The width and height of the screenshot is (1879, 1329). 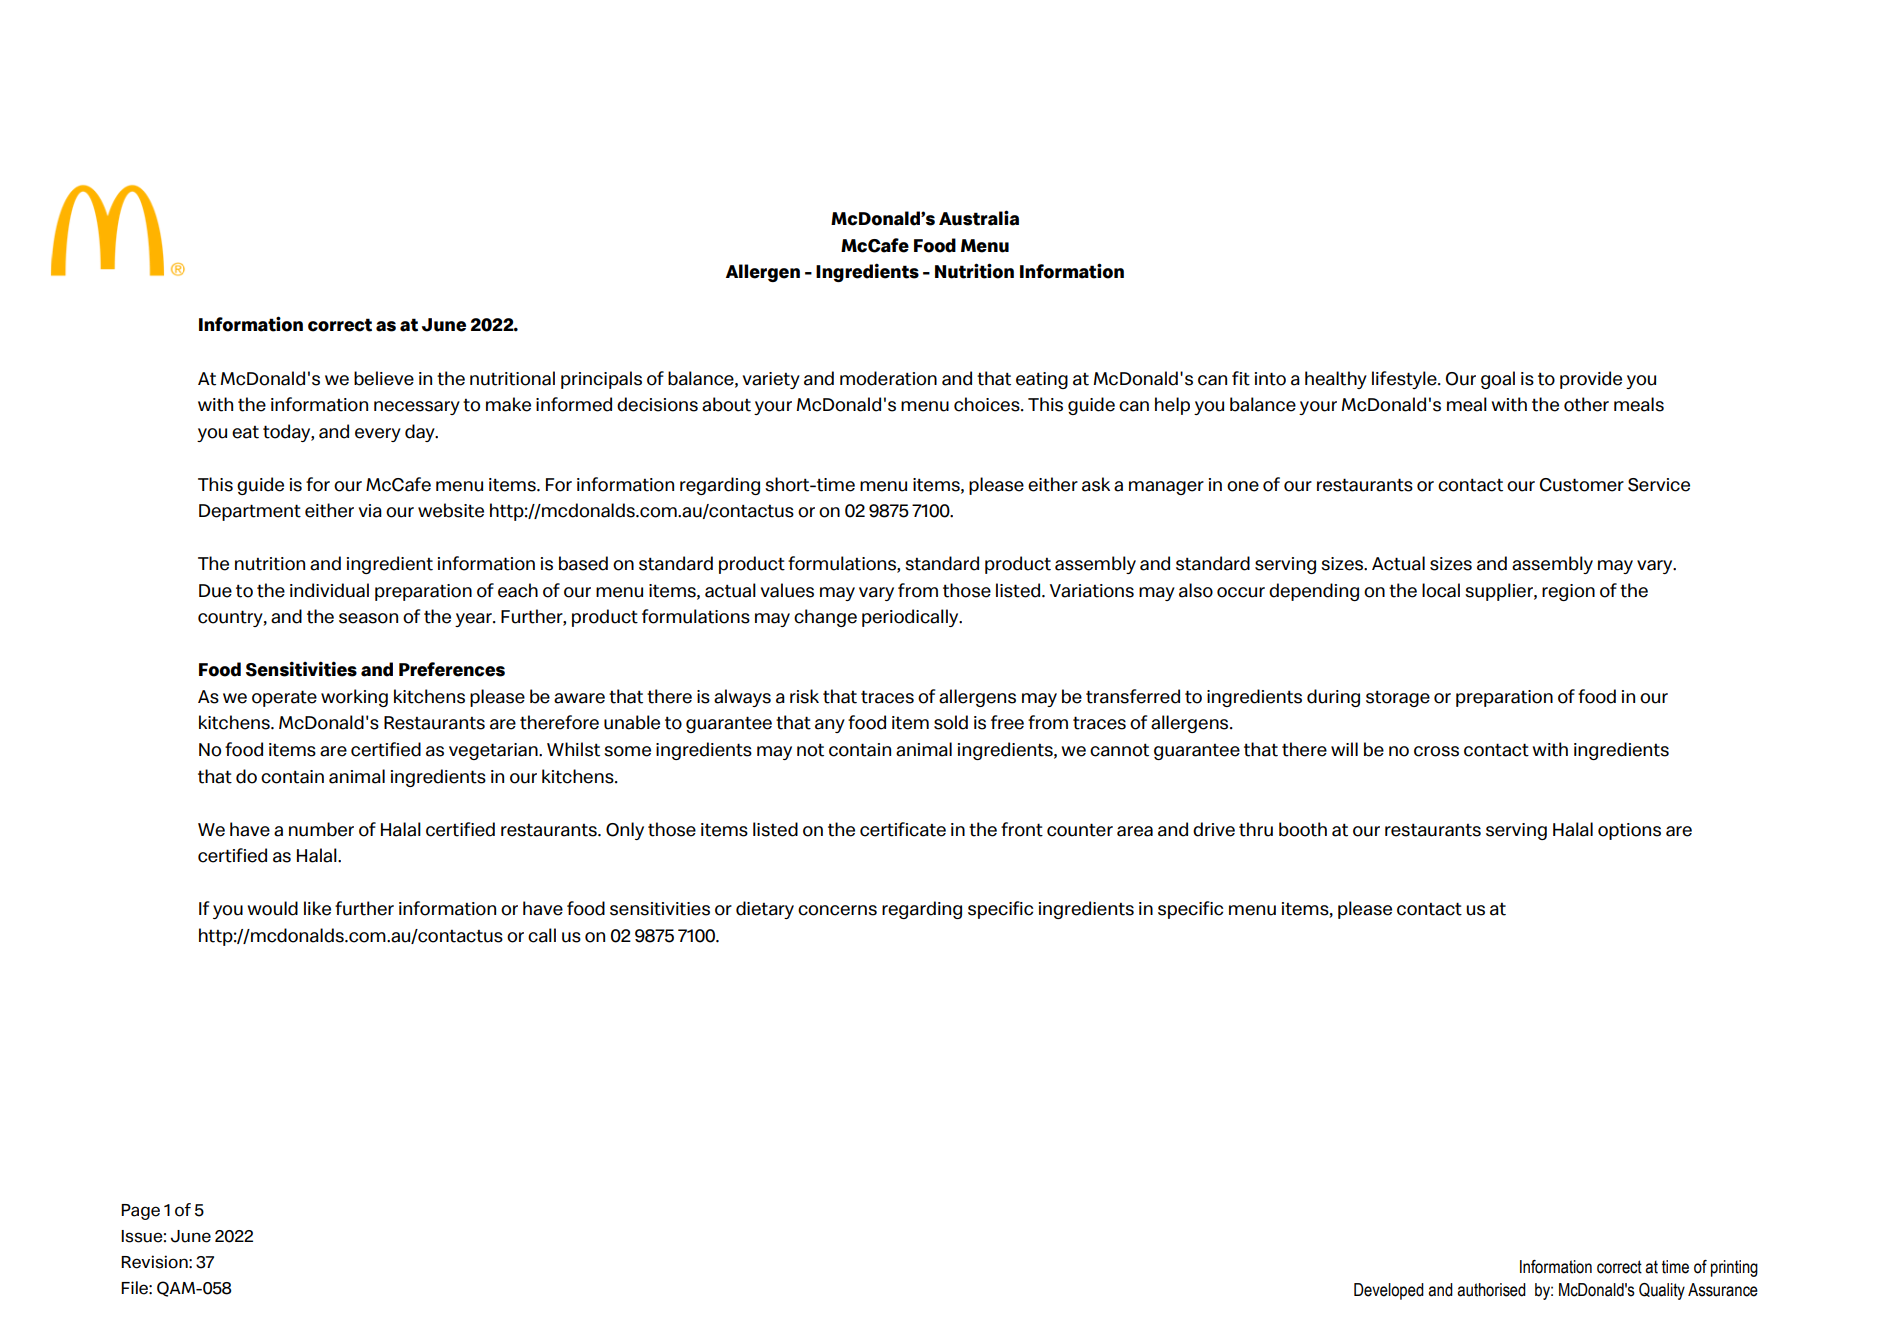 What do you see at coordinates (384, 378) in the screenshot?
I see `believe` at bounding box center [384, 378].
